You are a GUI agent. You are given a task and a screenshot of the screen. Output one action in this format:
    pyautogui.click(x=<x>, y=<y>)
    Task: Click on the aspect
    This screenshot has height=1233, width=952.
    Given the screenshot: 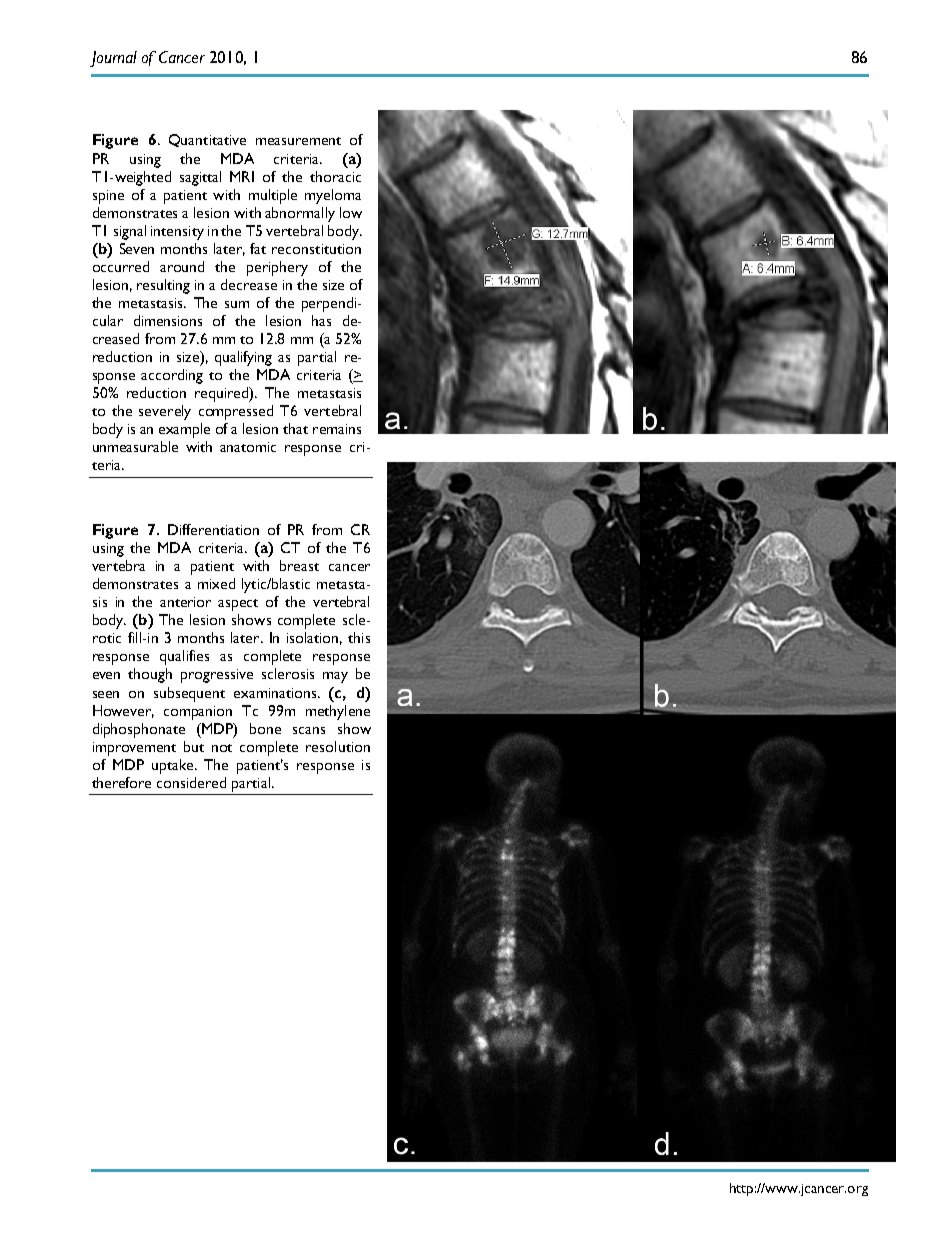 What is the action you would take?
    pyautogui.click(x=238, y=605)
